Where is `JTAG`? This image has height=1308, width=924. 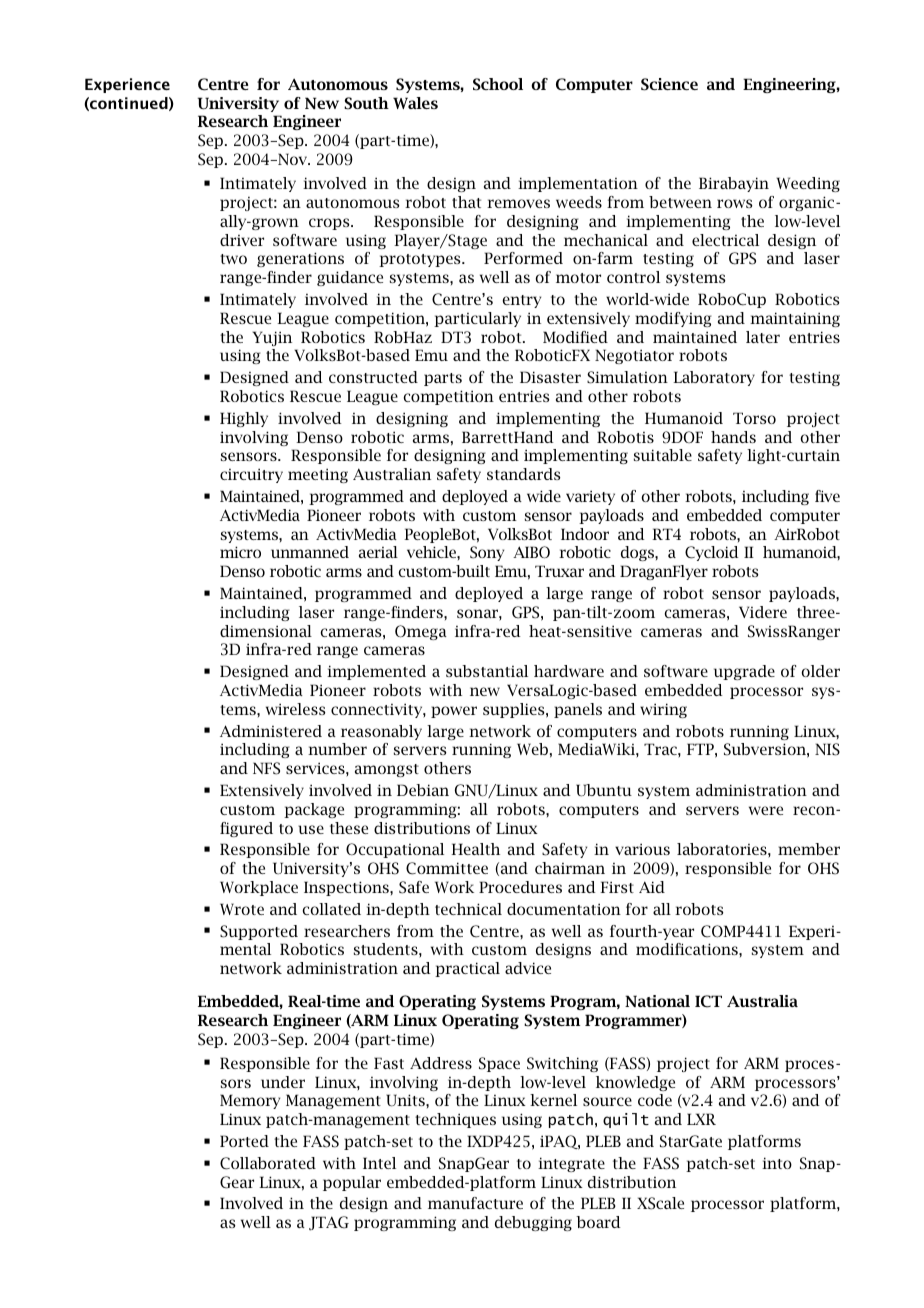 JTAG is located at coordinates (329, 1223).
